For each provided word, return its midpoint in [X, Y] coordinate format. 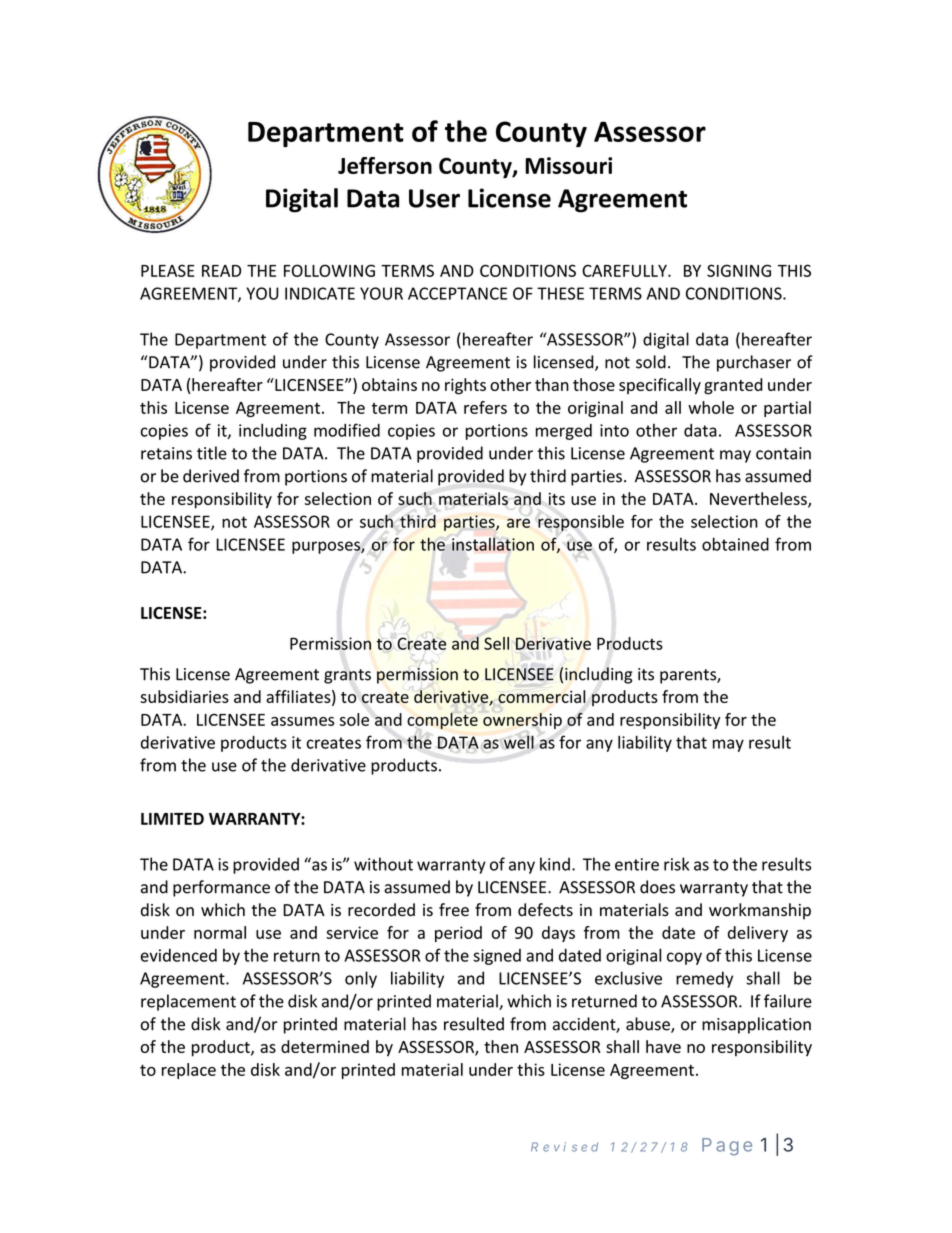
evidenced [179, 955]
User [434, 198]
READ [221, 271]
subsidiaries [184, 696]
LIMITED [172, 819]
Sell [496, 643]
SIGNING [739, 270]
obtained [735, 544]
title [212, 453]
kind [555, 864]
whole [711, 407]
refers [485, 407]
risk [676, 864]
